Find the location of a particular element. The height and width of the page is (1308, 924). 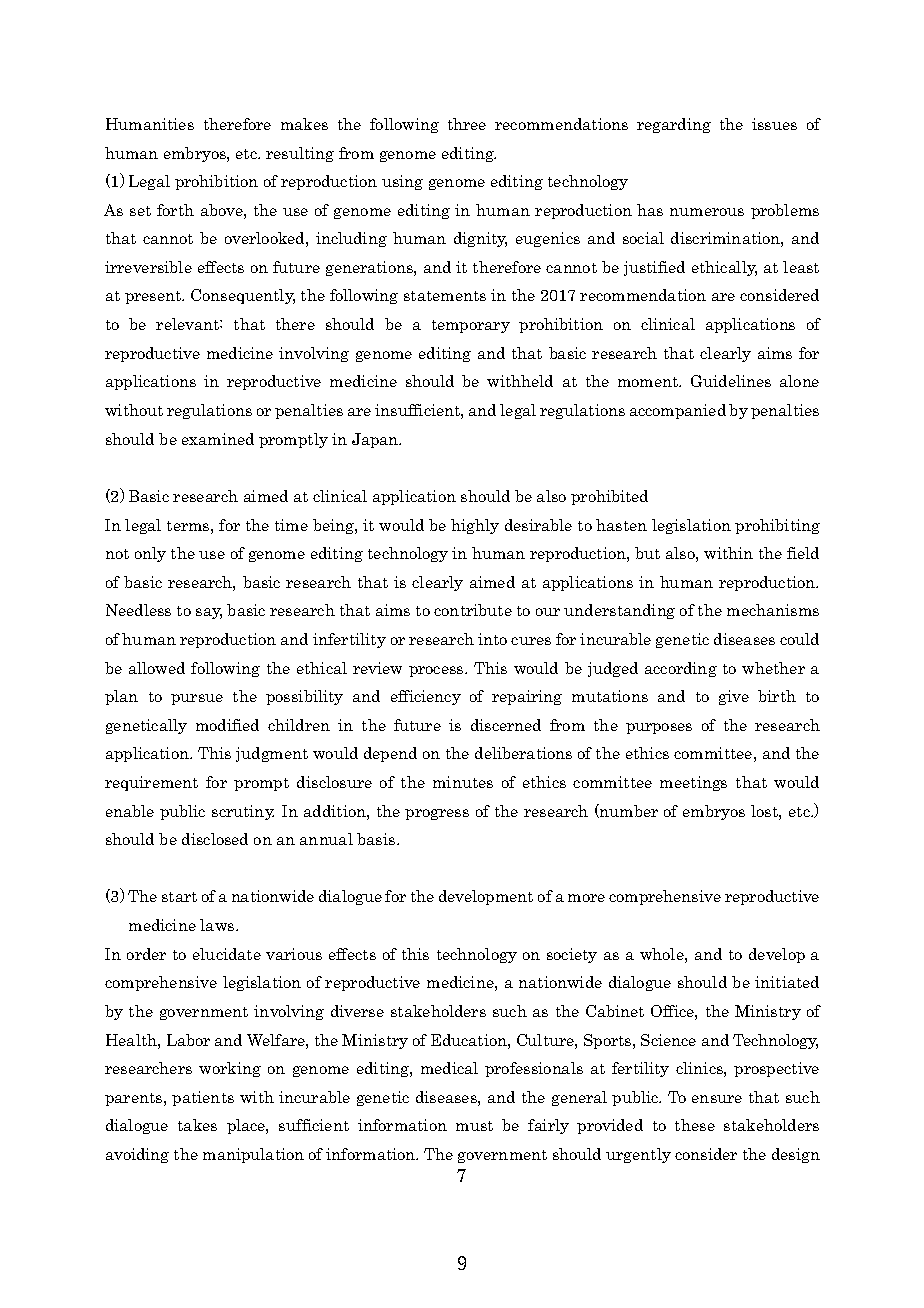

these is located at coordinates (695, 1125).
